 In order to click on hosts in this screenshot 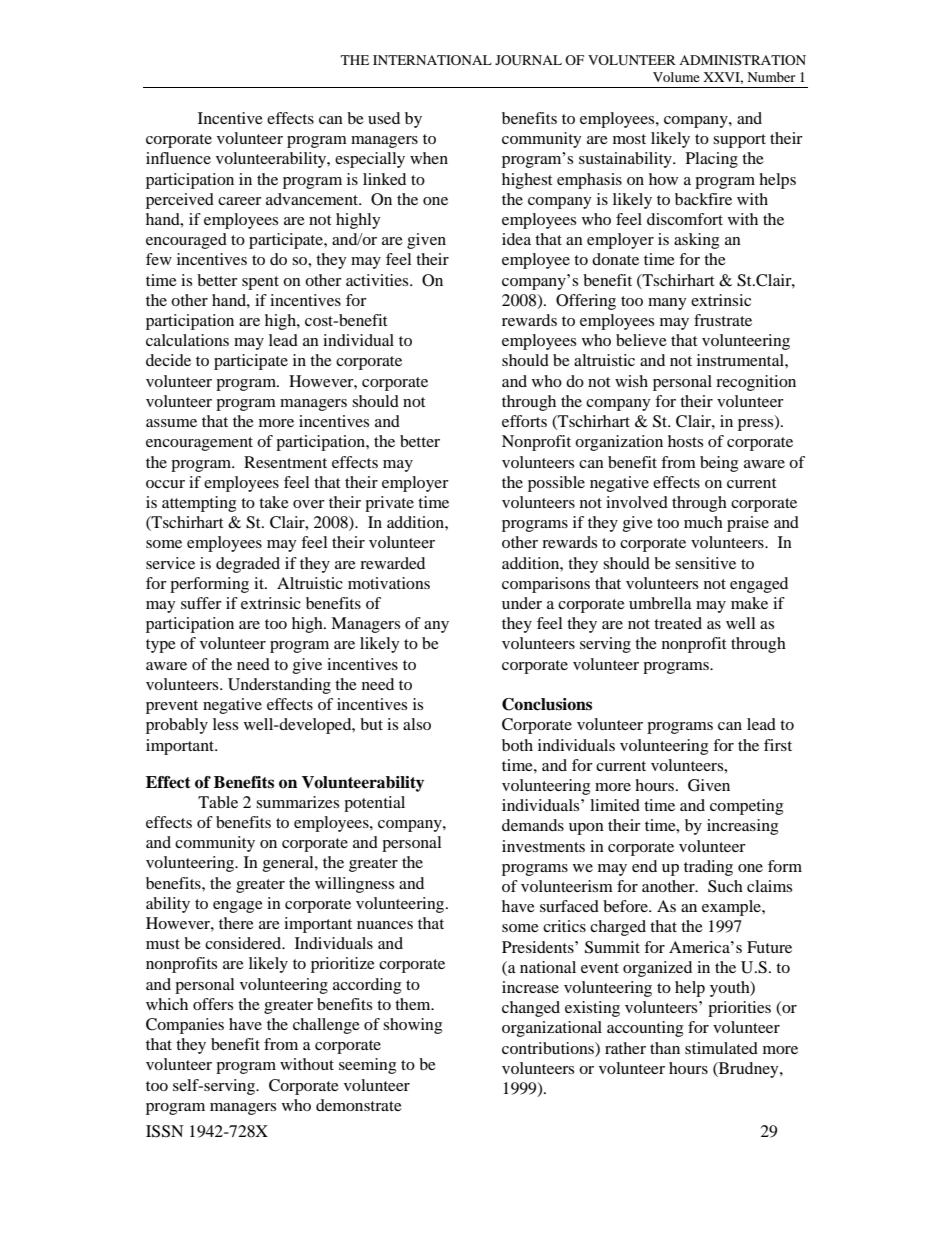, I will do `click(685, 441)`.
